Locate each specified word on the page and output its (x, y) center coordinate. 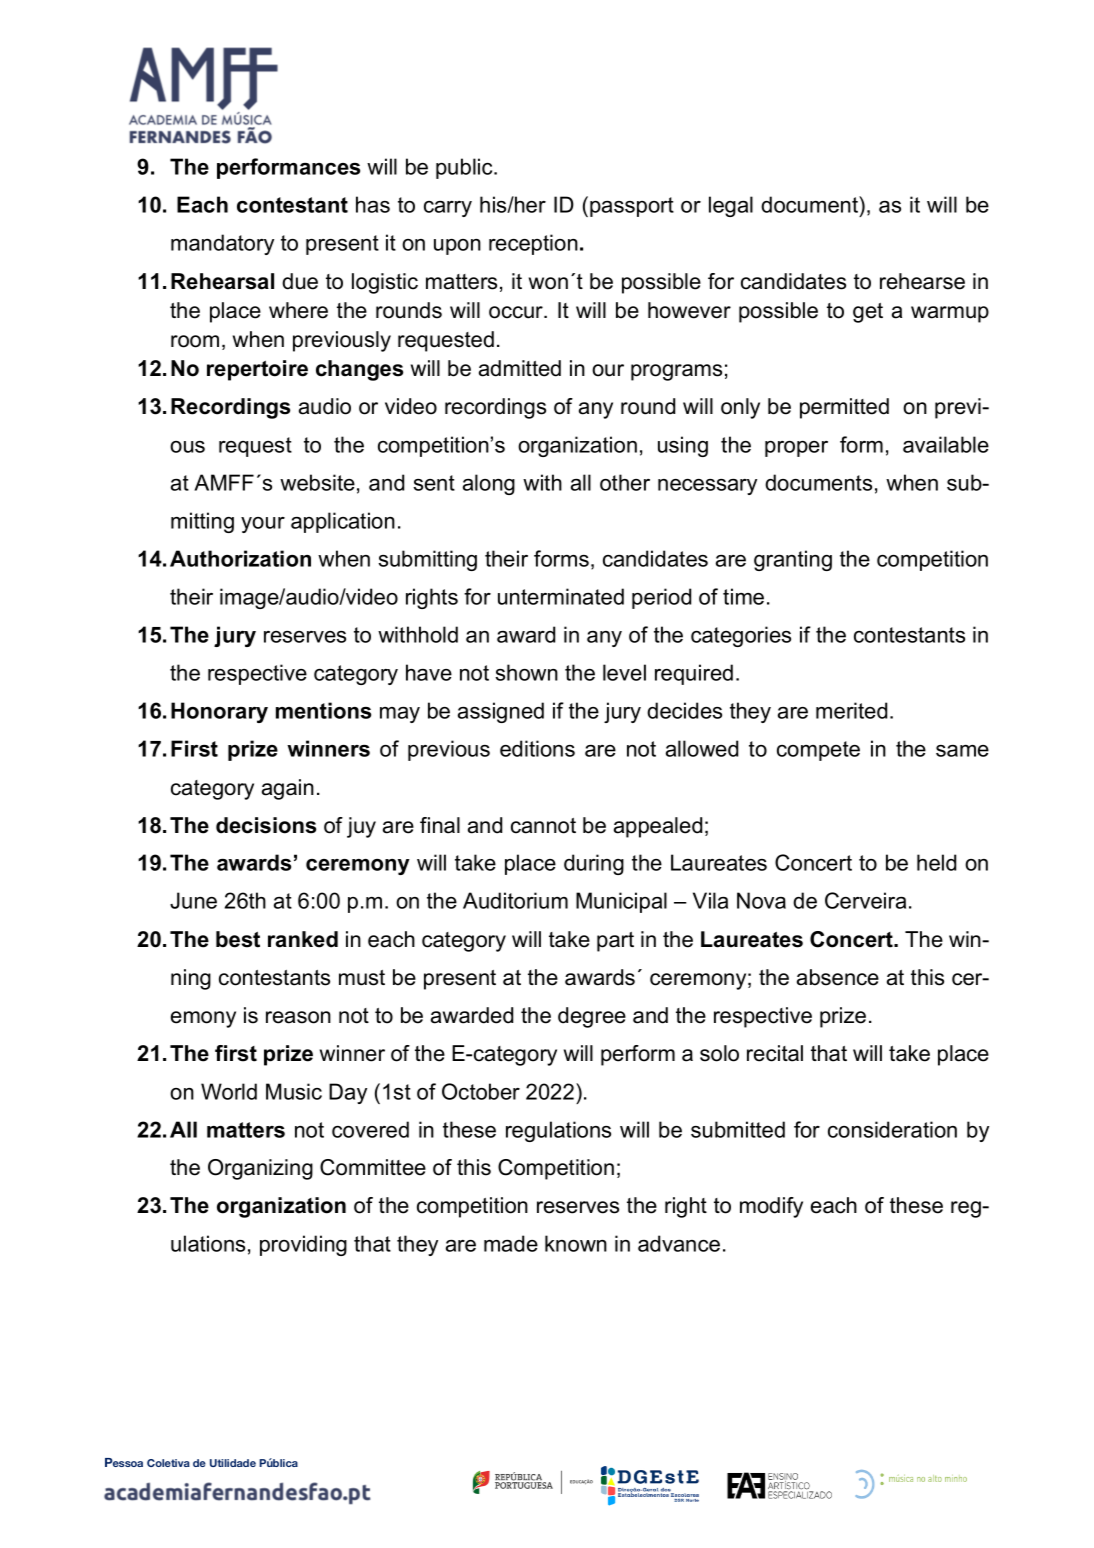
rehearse (922, 281)
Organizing (260, 1169)
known (576, 1243)
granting (793, 560)
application (343, 522)
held (936, 862)
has (373, 204)
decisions (266, 825)
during (594, 864)
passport (632, 207)
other (625, 482)
